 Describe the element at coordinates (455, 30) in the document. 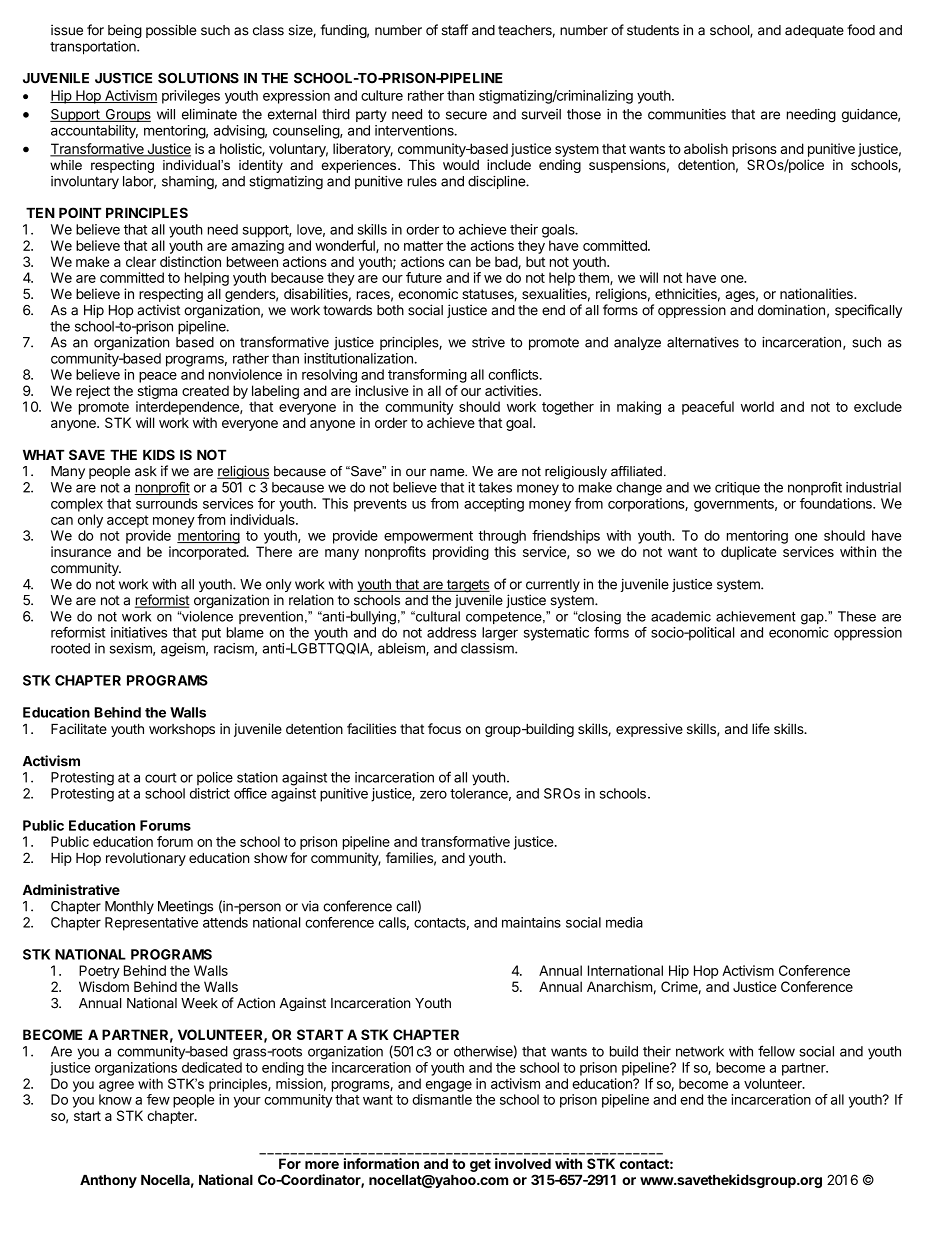

I see `staff` at that location.
